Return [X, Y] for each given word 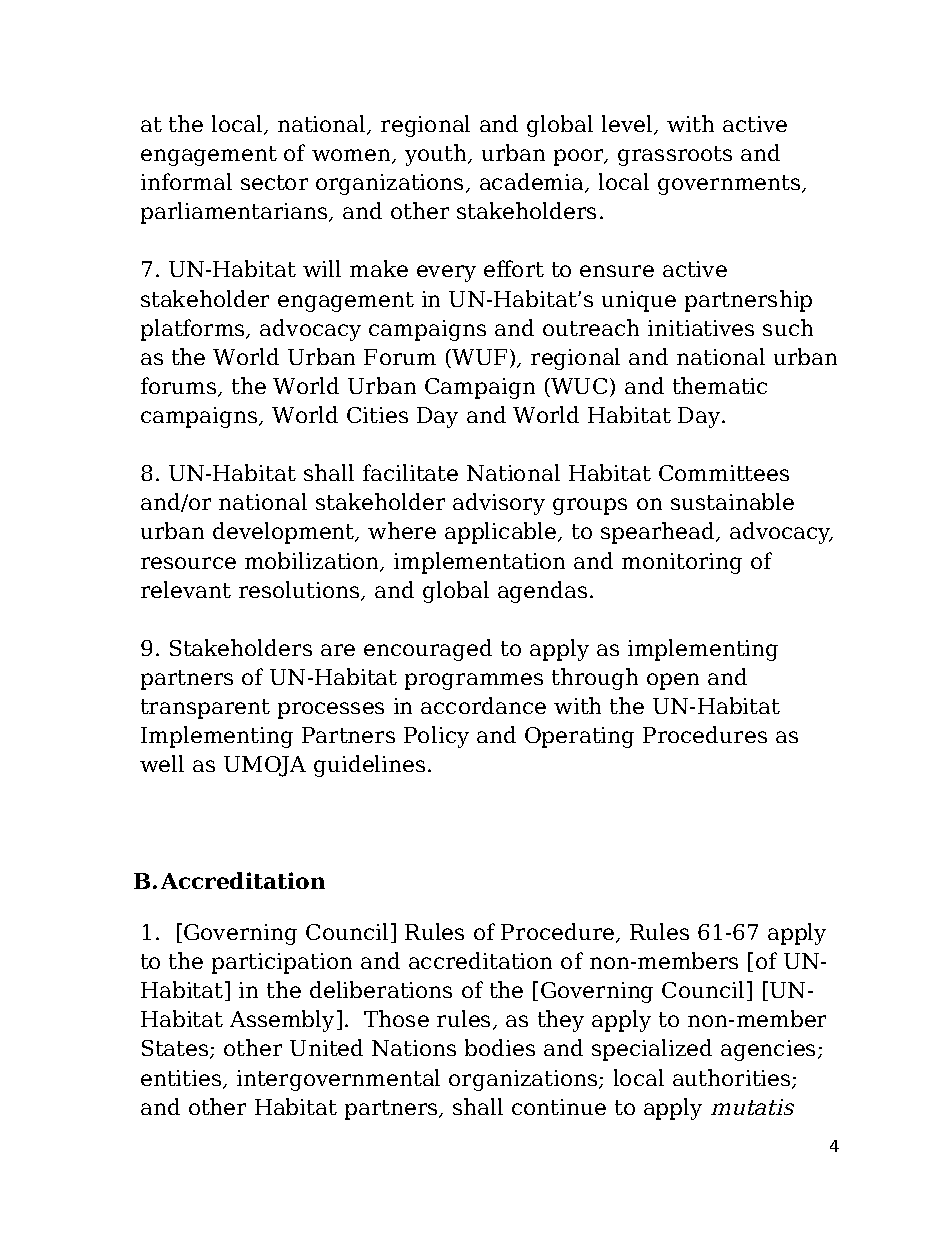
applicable [502, 533]
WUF [478, 358]
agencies [768, 1050]
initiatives [701, 328]
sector [274, 182]
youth [437, 155]
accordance [483, 705]
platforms [194, 330]
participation [282, 963]
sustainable [732, 501]
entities [182, 1079]
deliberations [381, 989]
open [673, 681]
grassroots [675, 156]
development [285, 533]
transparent [205, 709]
